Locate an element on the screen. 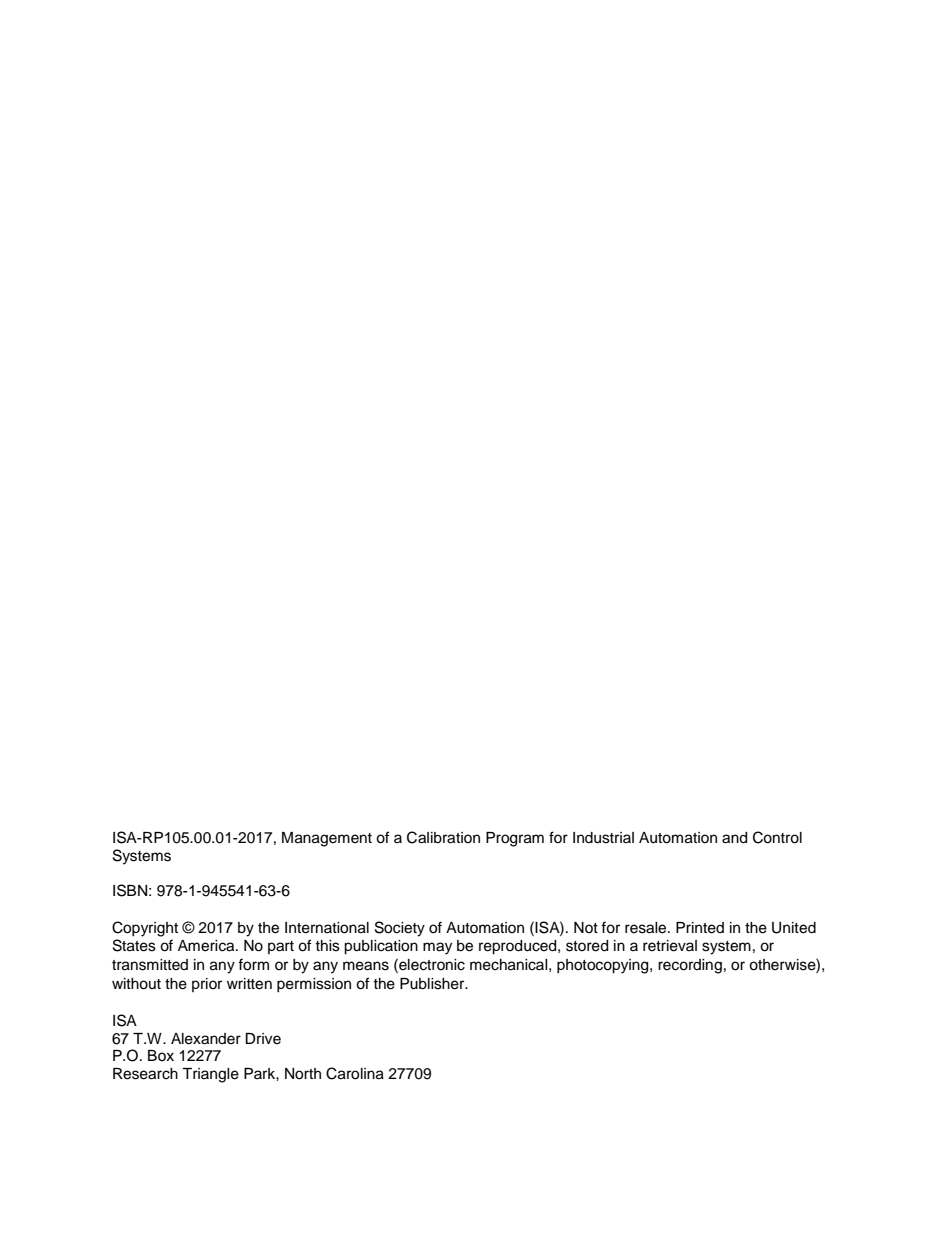  photocopying is located at coordinates (604, 966).
